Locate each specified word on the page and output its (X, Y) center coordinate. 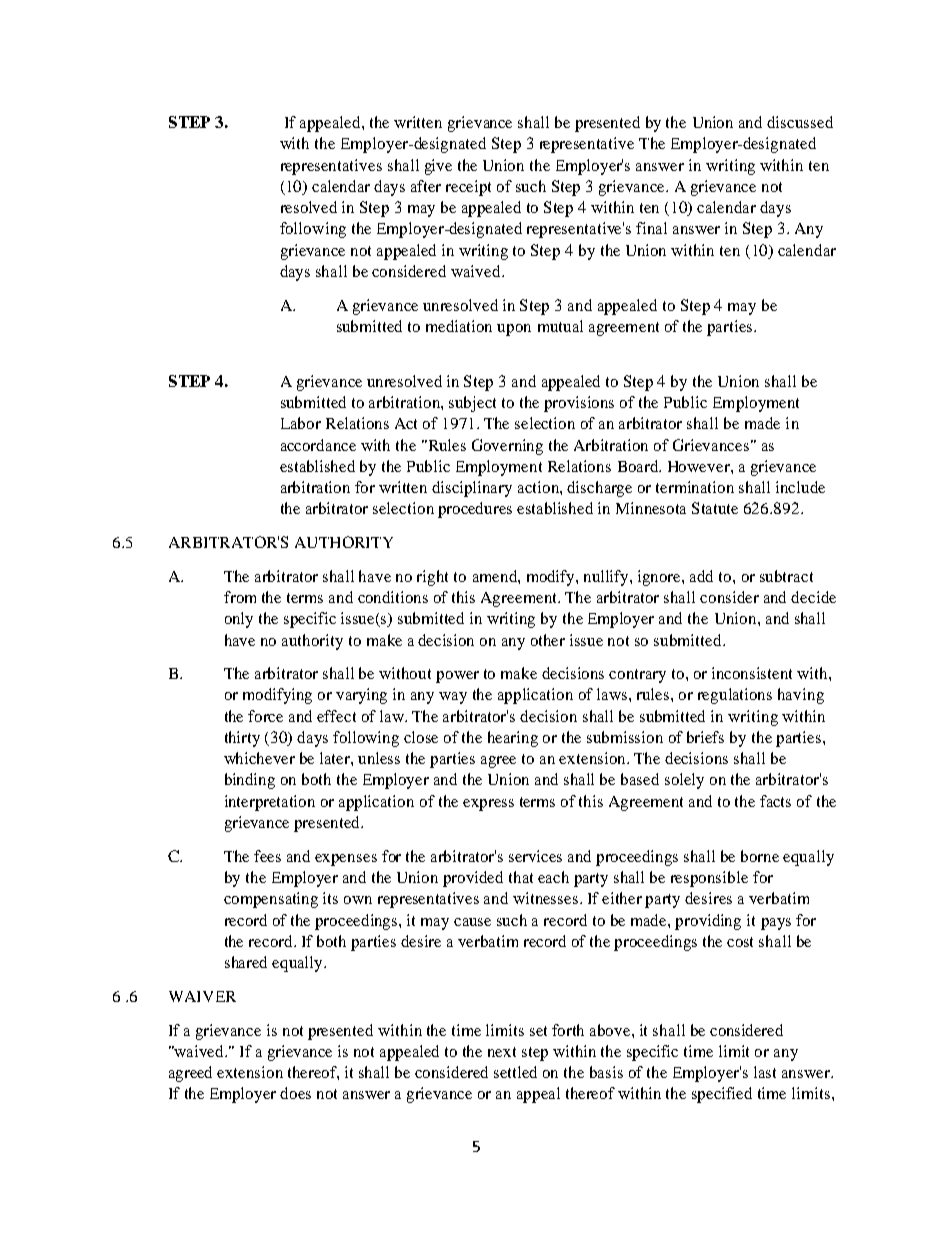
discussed (800, 122)
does (295, 1093)
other (548, 640)
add (701, 576)
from (240, 597)
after (426, 186)
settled (515, 1072)
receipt (468, 188)
